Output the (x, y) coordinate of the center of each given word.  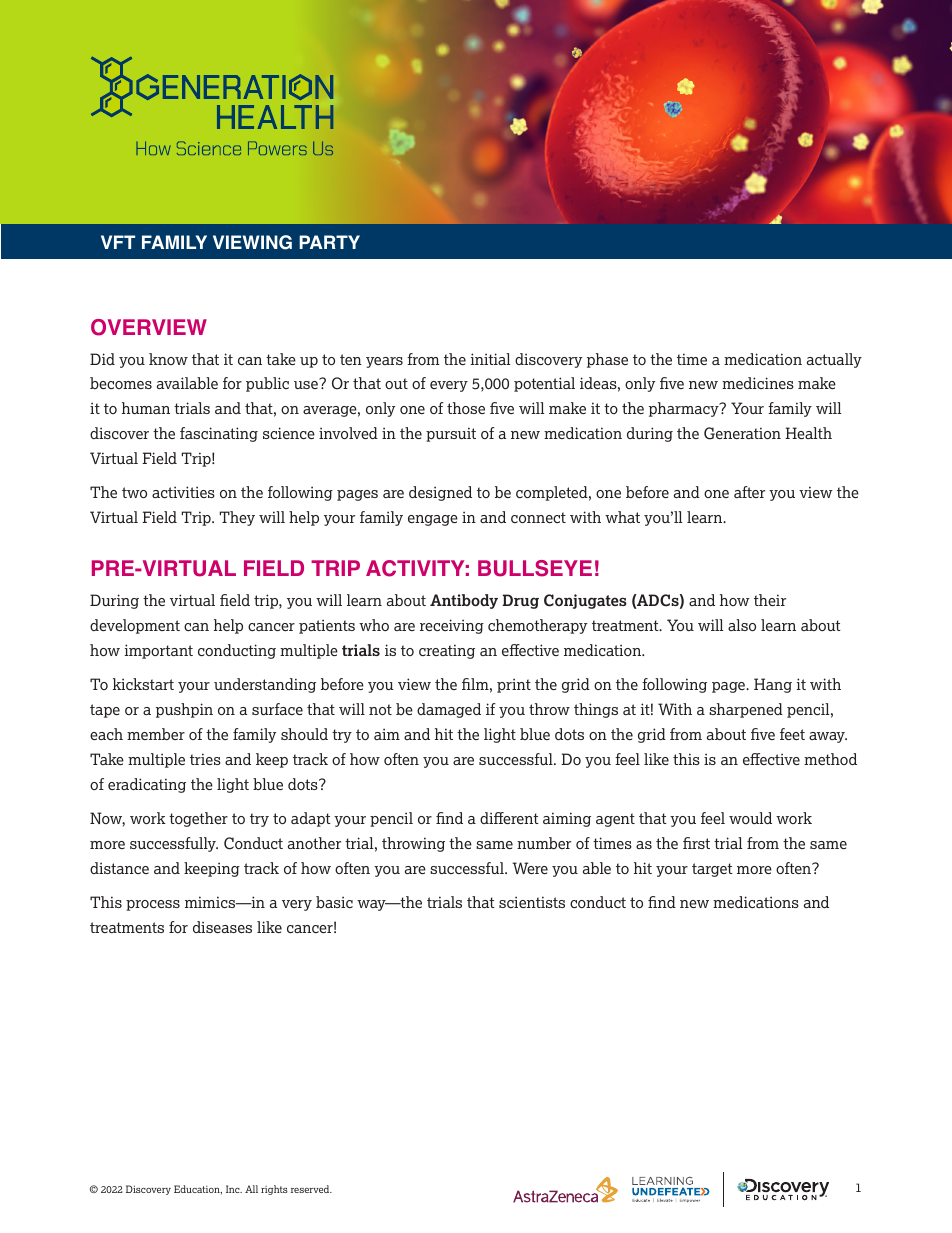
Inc (234, 1189)
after (749, 492)
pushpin (184, 710)
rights (274, 1190)
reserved (311, 1189)
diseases (222, 927)
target (712, 870)
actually (834, 360)
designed (440, 493)
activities (183, 492)
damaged (449, 710)
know (168, 359)
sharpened (746, 710)
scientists (532, 902)
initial (490, 359)
